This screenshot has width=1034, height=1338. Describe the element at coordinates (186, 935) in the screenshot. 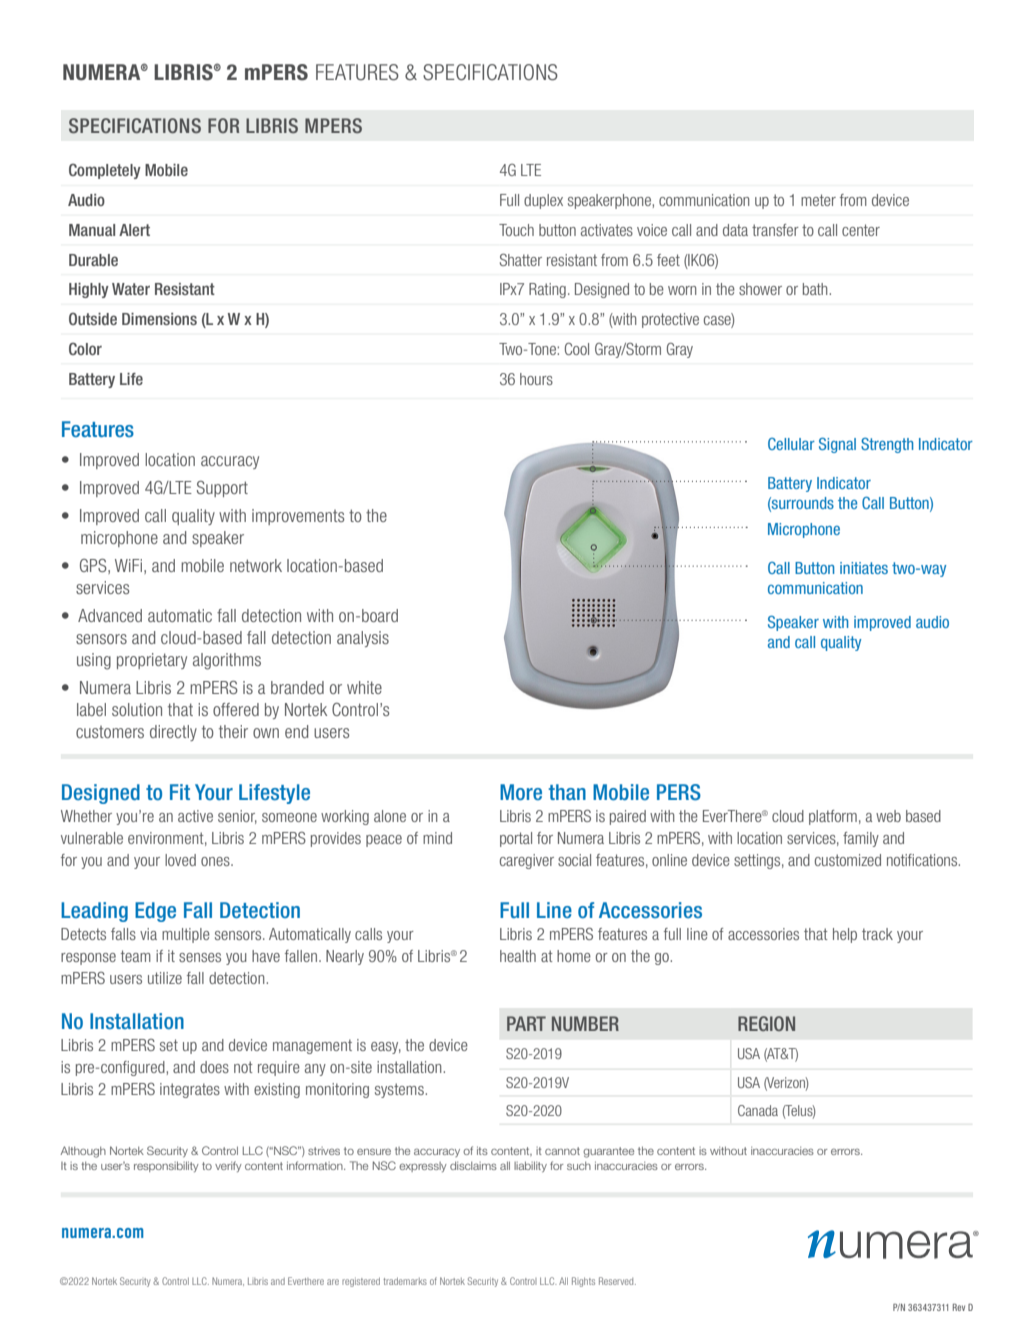

I see `multiple` at that location.
